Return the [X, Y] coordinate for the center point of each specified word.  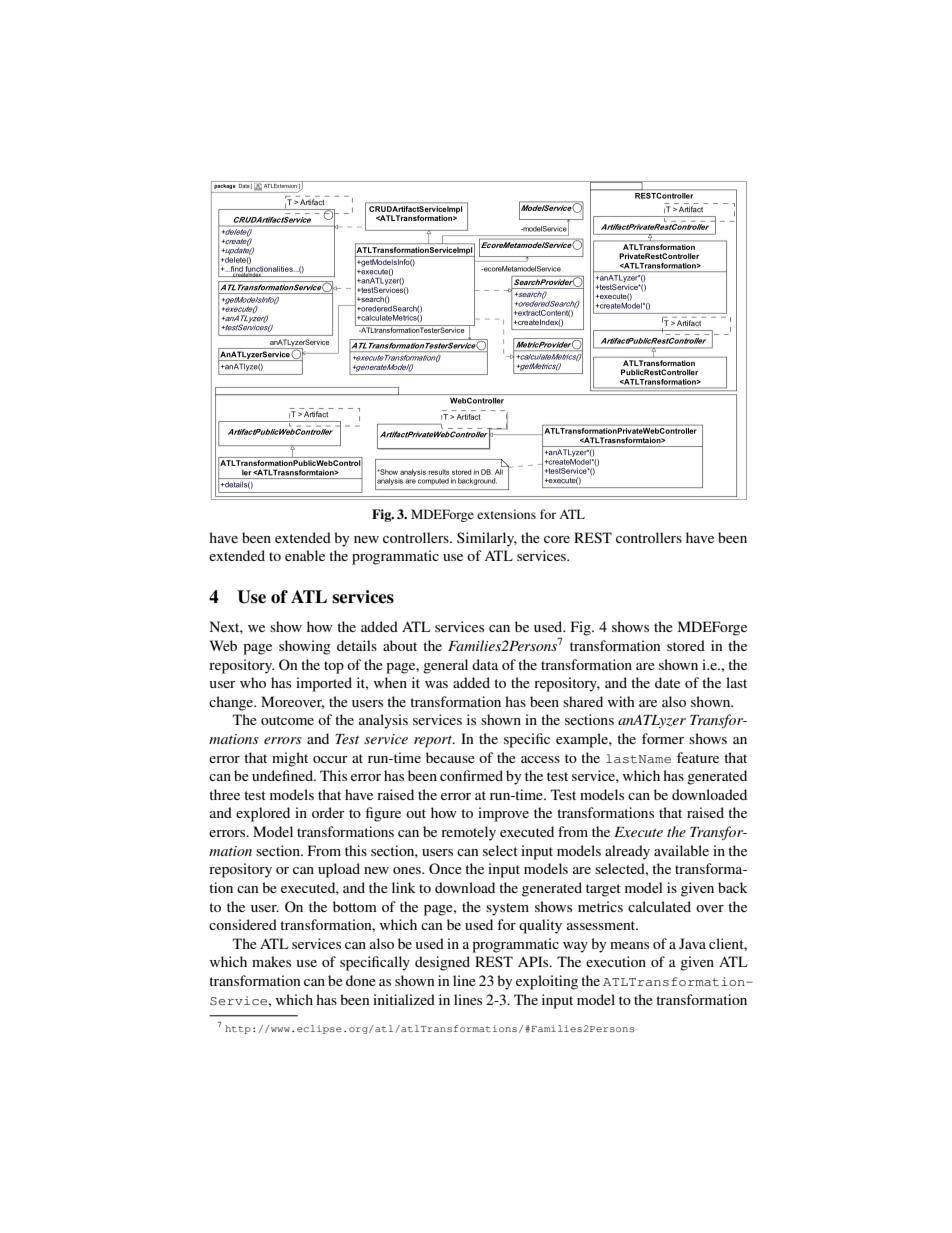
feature [698, 757]
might [290, 759]
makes [271, 961]
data [485, 664]
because [450, 757]
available [681, 850]
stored [686, 645]
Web [223, 645]
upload [339, 870]
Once [445, 868]
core [557, 539]
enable [305, 555]
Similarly [487, 539]
